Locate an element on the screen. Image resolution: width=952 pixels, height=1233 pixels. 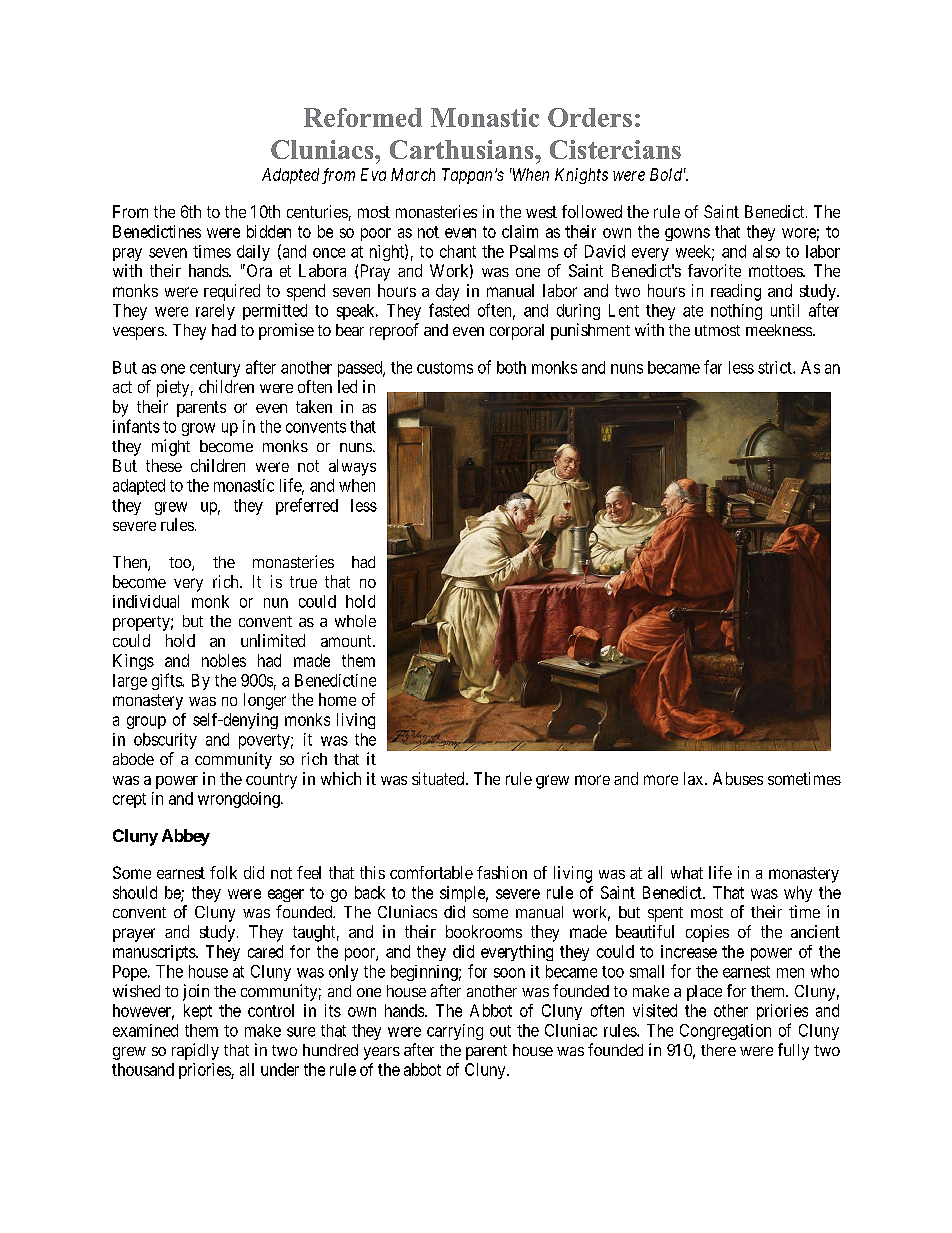
carrying is located at coordinates (455, 1032).
